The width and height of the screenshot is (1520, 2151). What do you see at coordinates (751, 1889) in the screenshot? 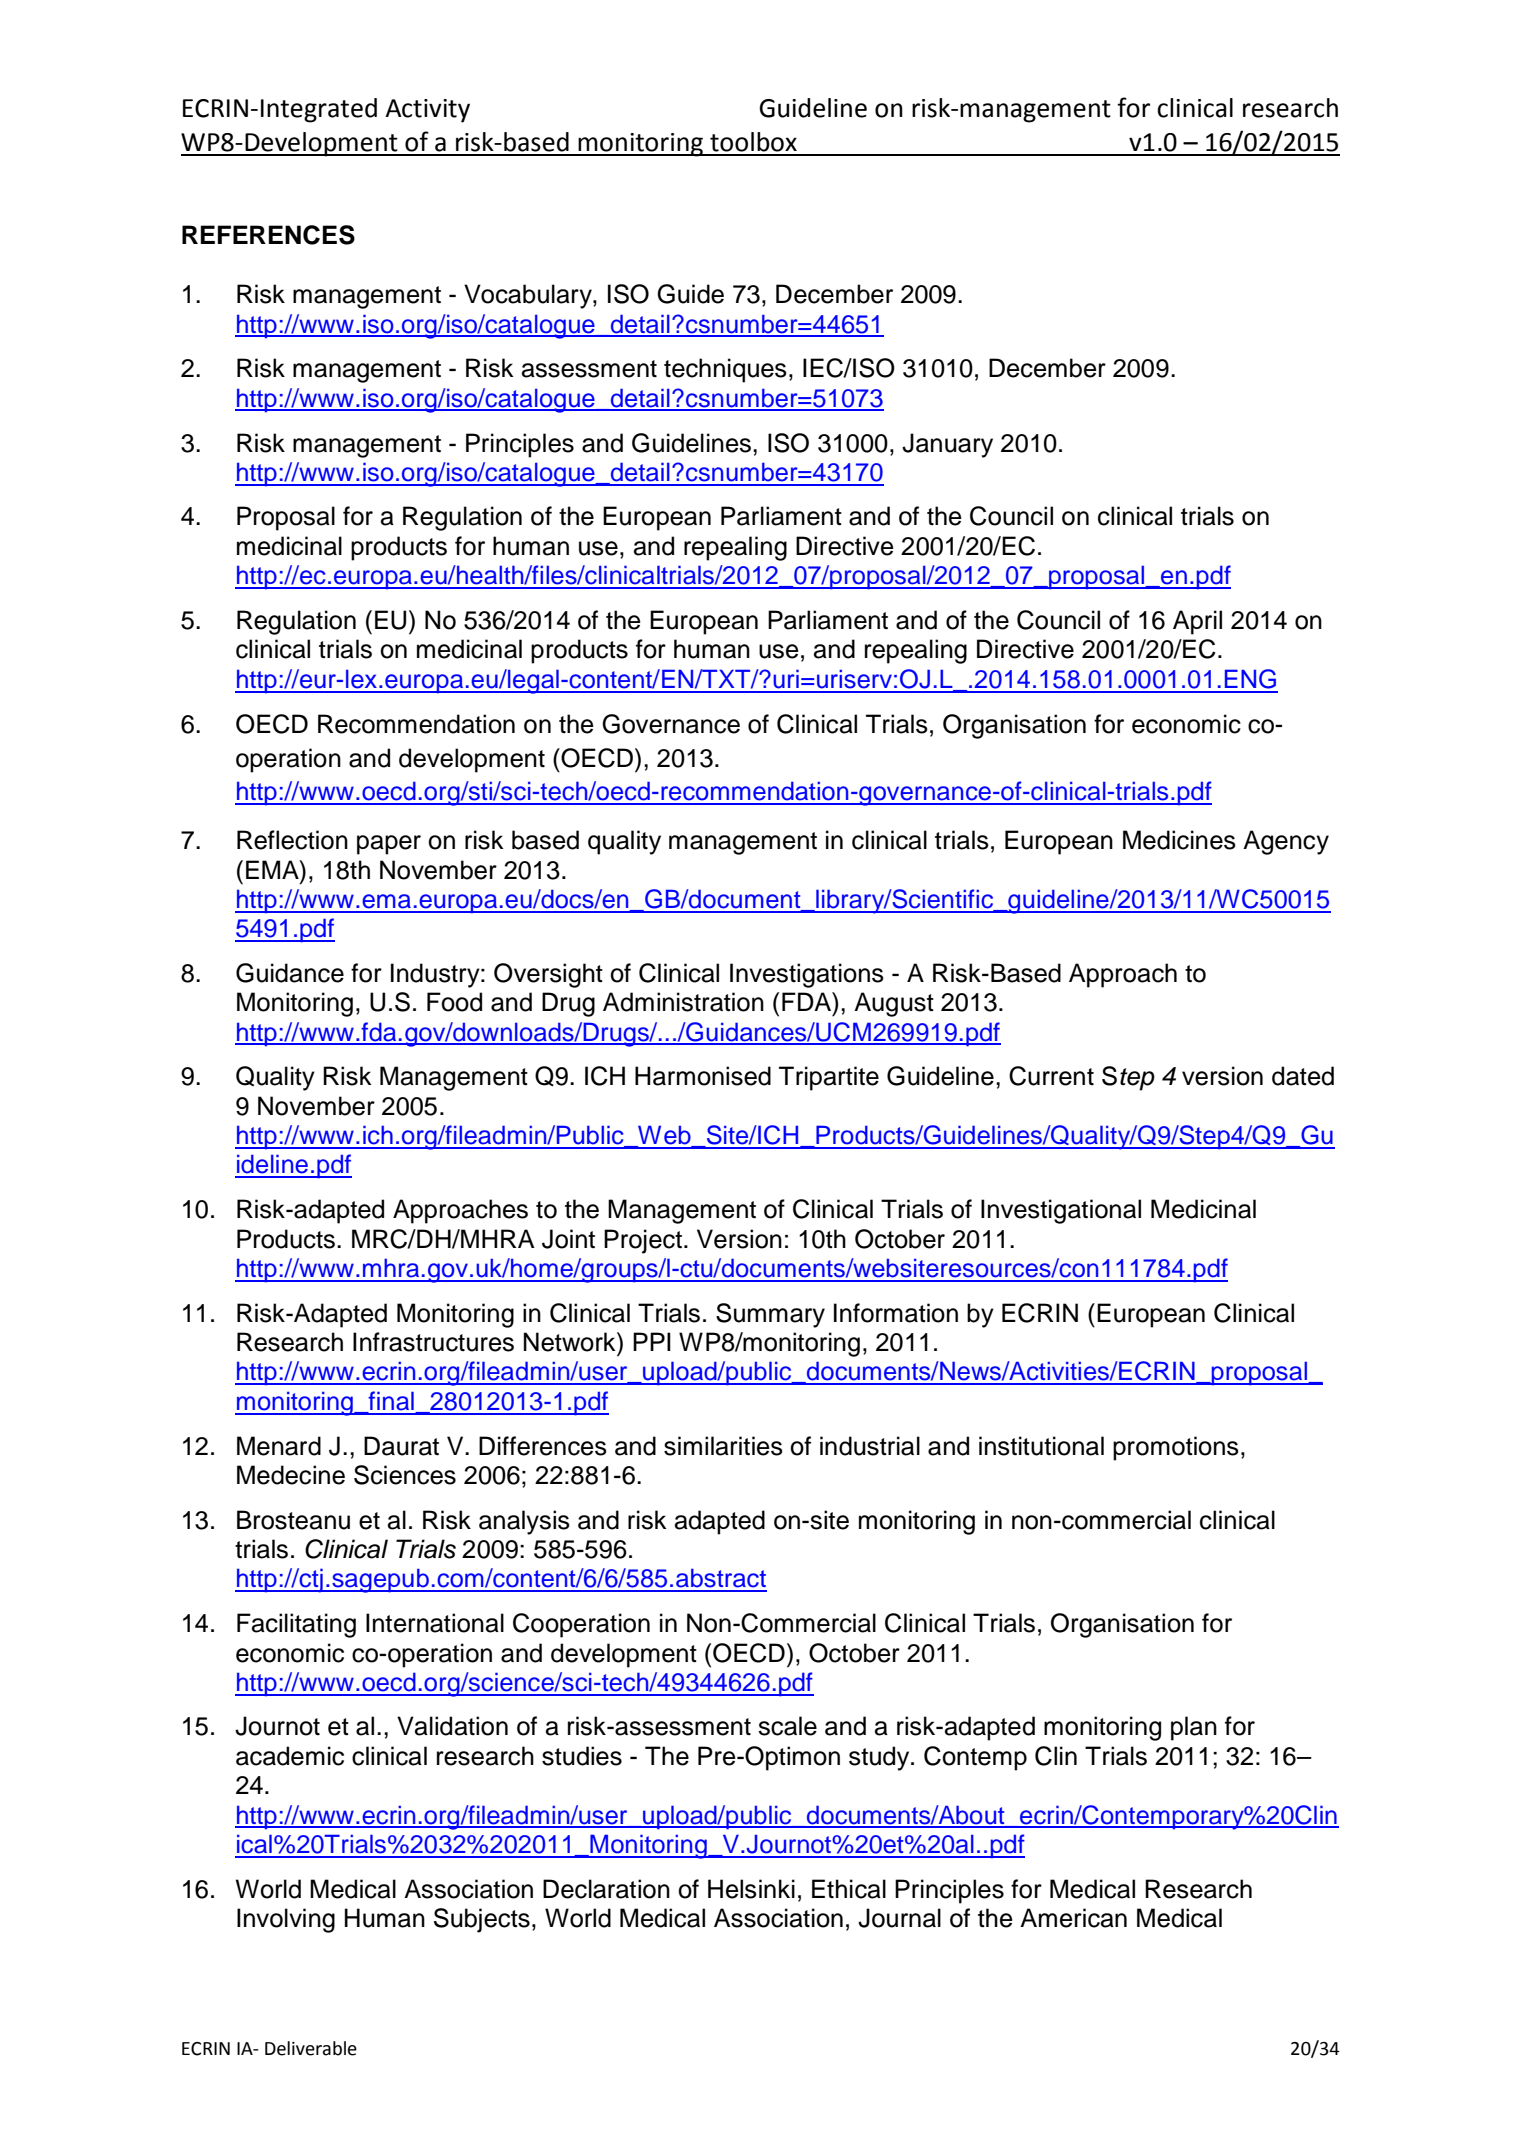
I see `Helsinki` at bounding box center [751, 1889].
